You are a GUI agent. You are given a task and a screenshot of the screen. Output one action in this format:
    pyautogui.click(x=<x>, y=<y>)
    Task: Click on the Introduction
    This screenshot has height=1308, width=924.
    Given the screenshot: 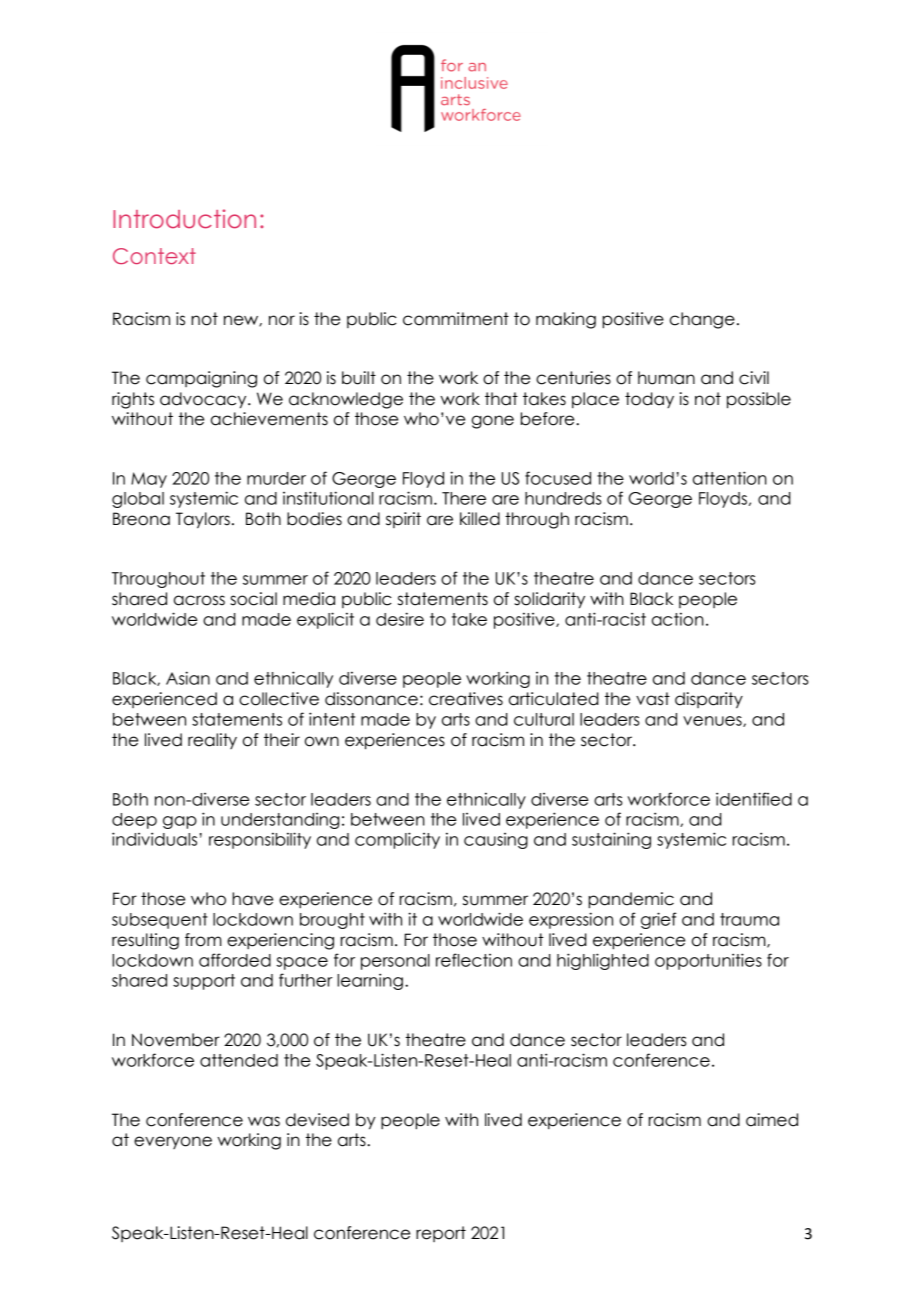 What is the action you would take?
    pyautogui.click(x=184, y=219)
